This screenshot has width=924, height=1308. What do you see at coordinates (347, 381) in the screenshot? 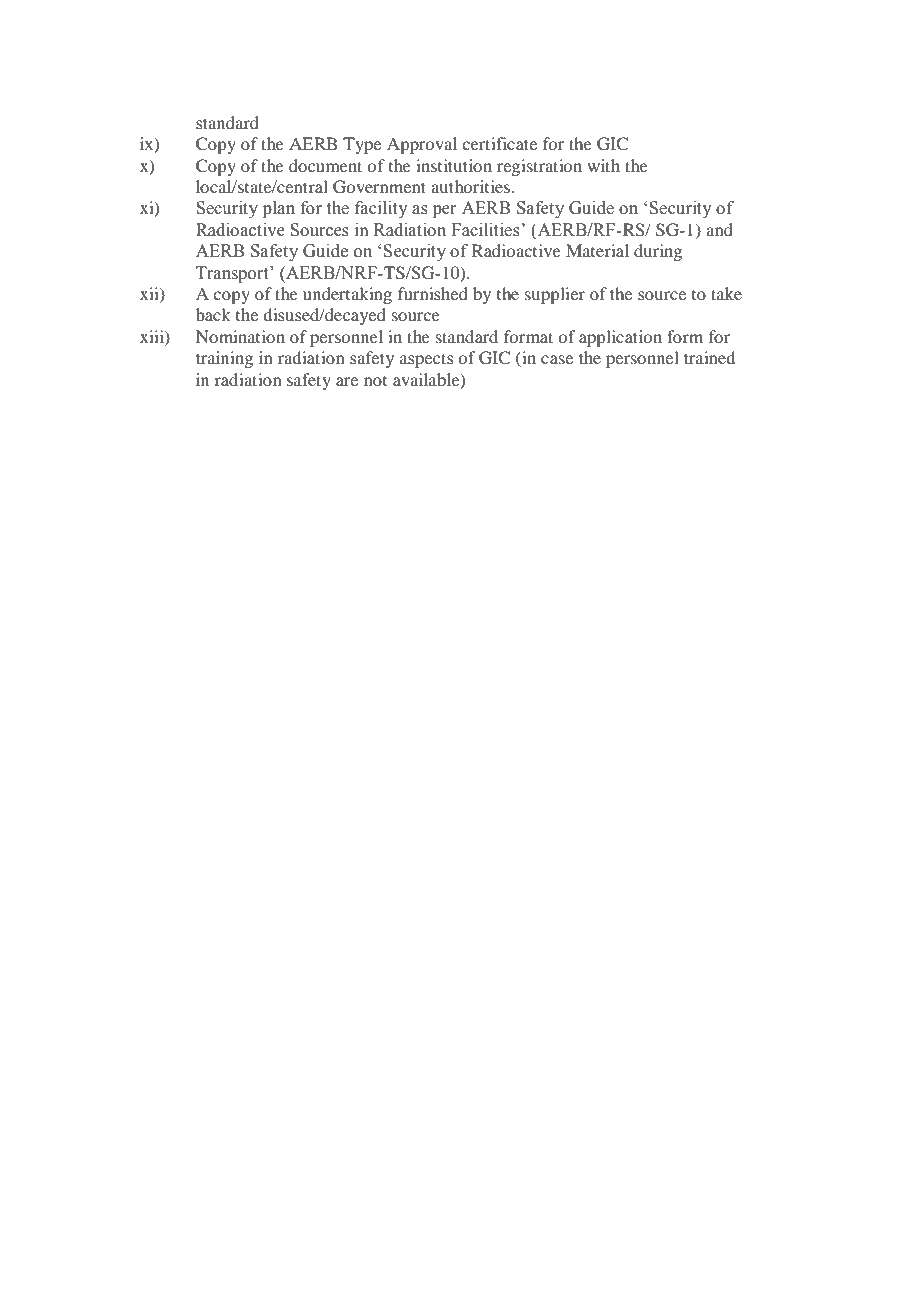
I see `are` at bounding box center [347, 381].
